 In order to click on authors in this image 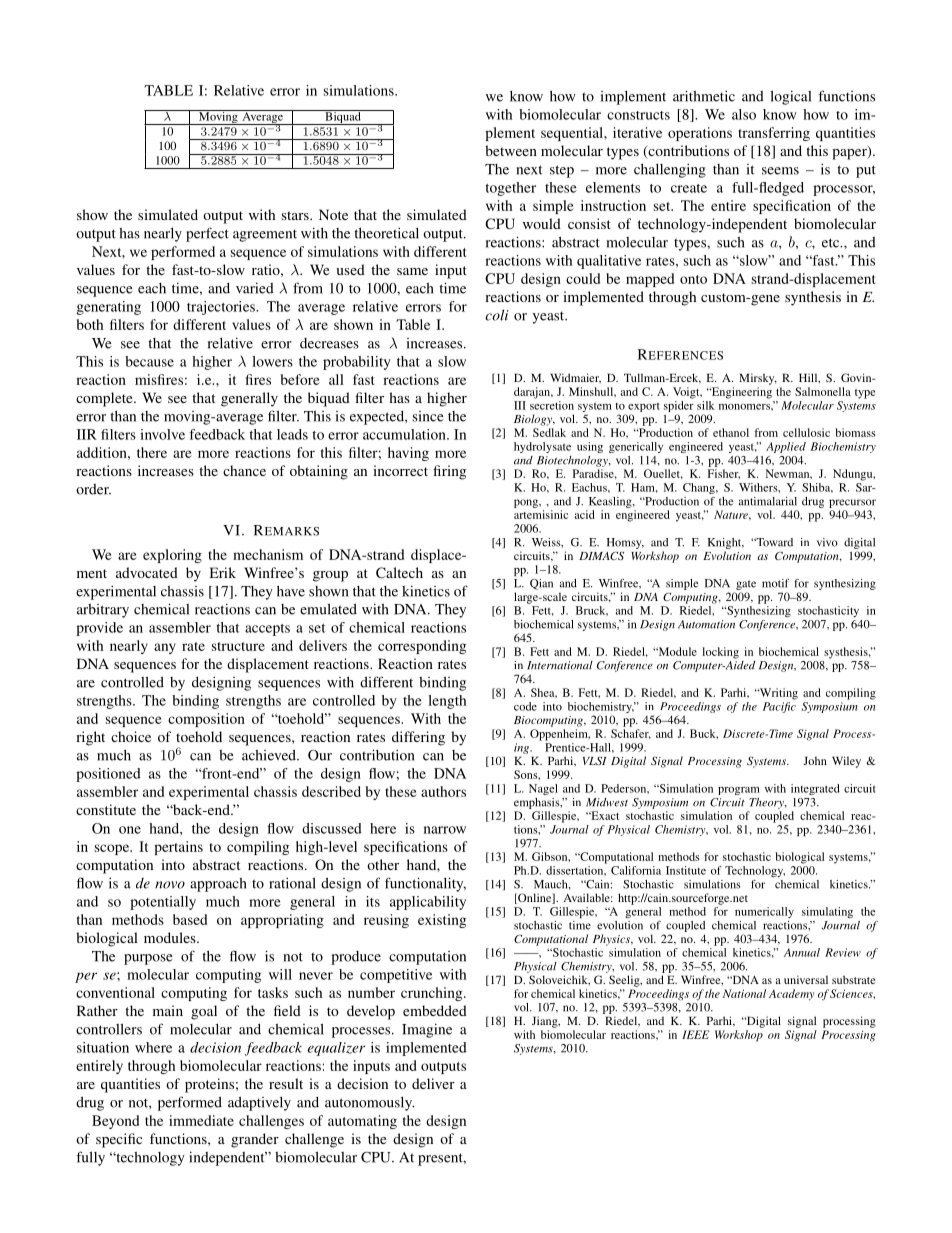, I will do `click(443, 791)`.
